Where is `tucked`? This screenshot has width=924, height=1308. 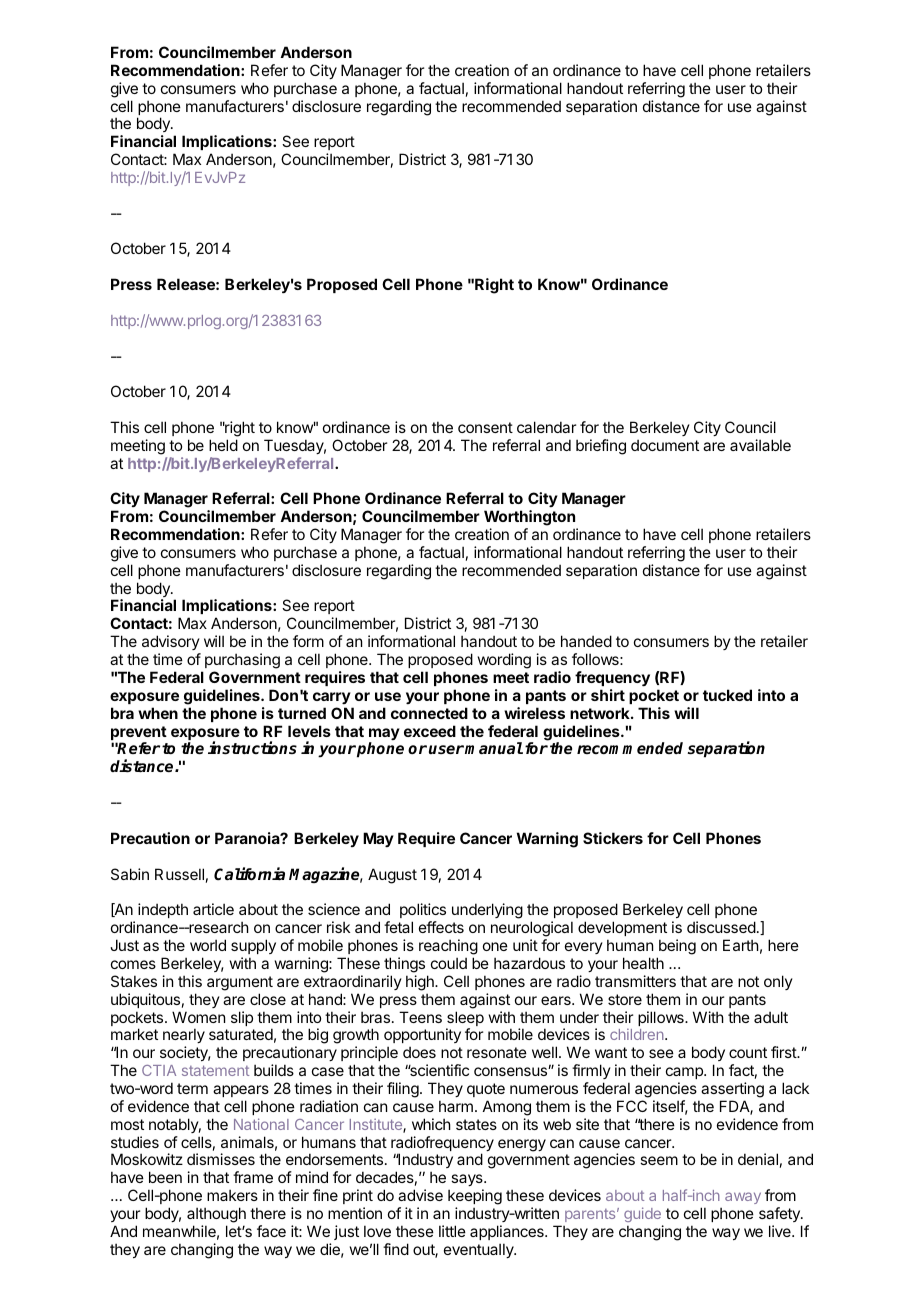 tucked is located at coordinates (727, 695).
